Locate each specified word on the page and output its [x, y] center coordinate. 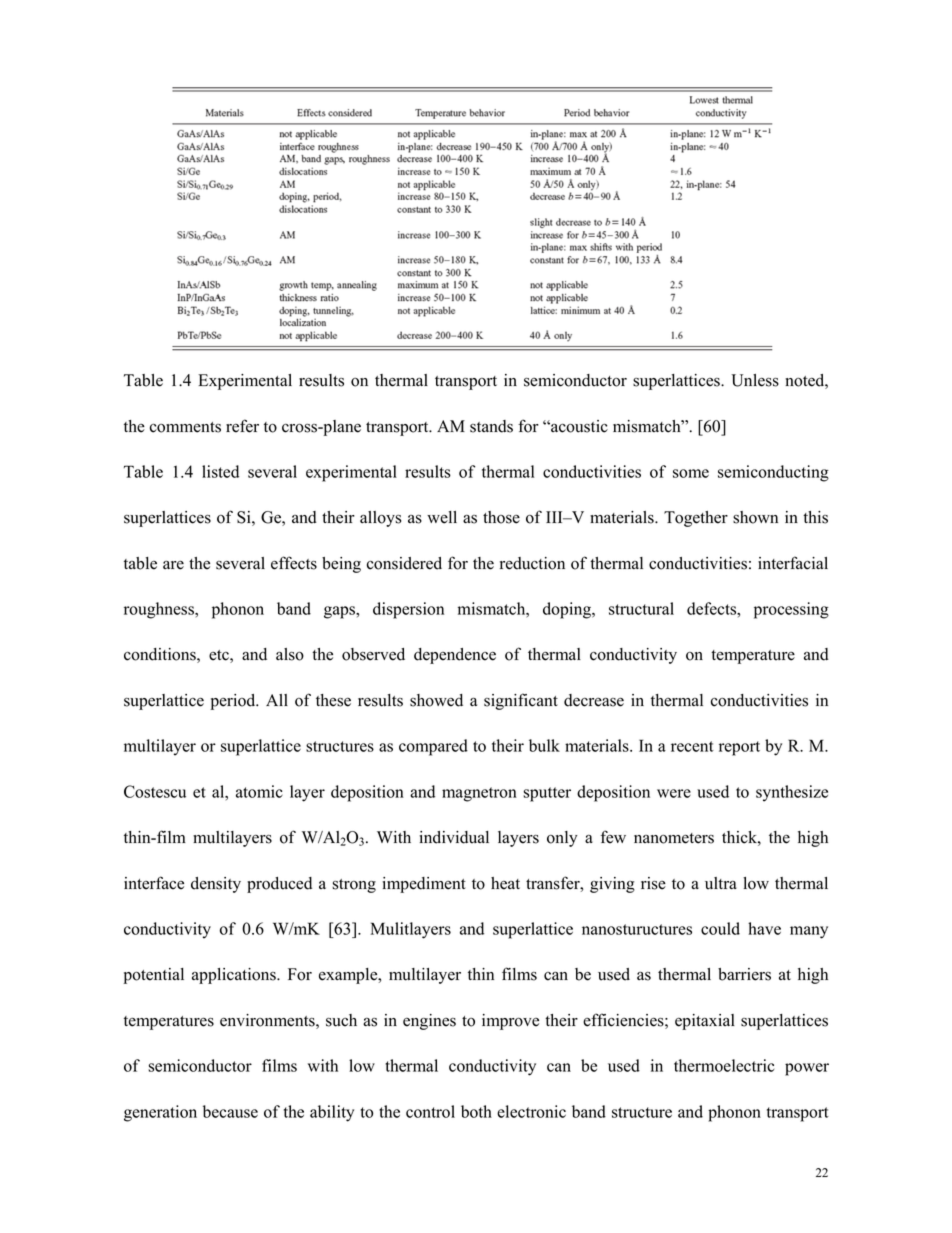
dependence [455, 656]
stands [491, 426]
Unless [755, 380]
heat [505, 883]
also [290, 654]
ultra [721, 883]
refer [242, 426]
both [476, 1111]
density [216, 885]
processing [791, 610]
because [230, 1111]
